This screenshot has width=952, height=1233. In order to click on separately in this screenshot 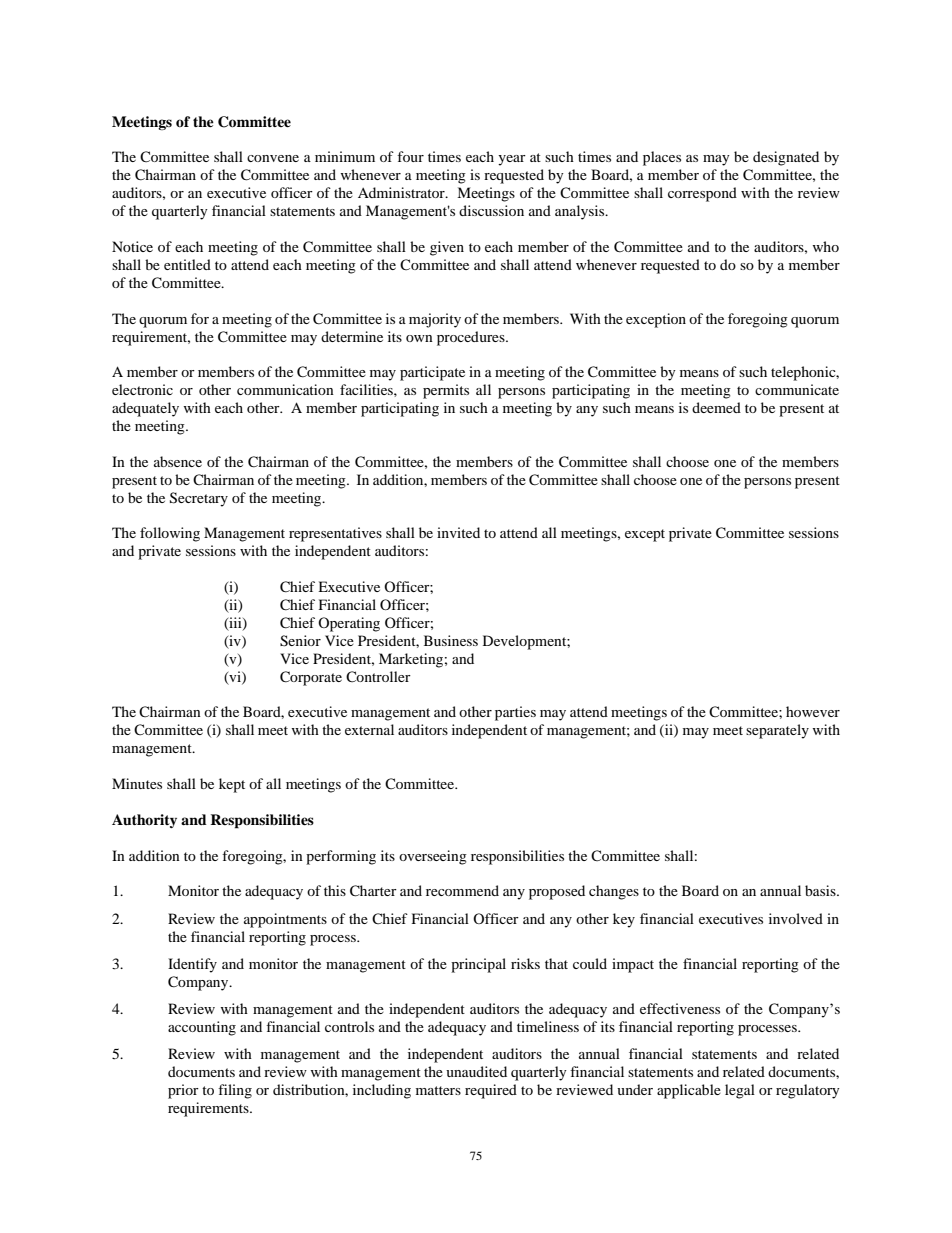, I will do `click(777, 731)`.
